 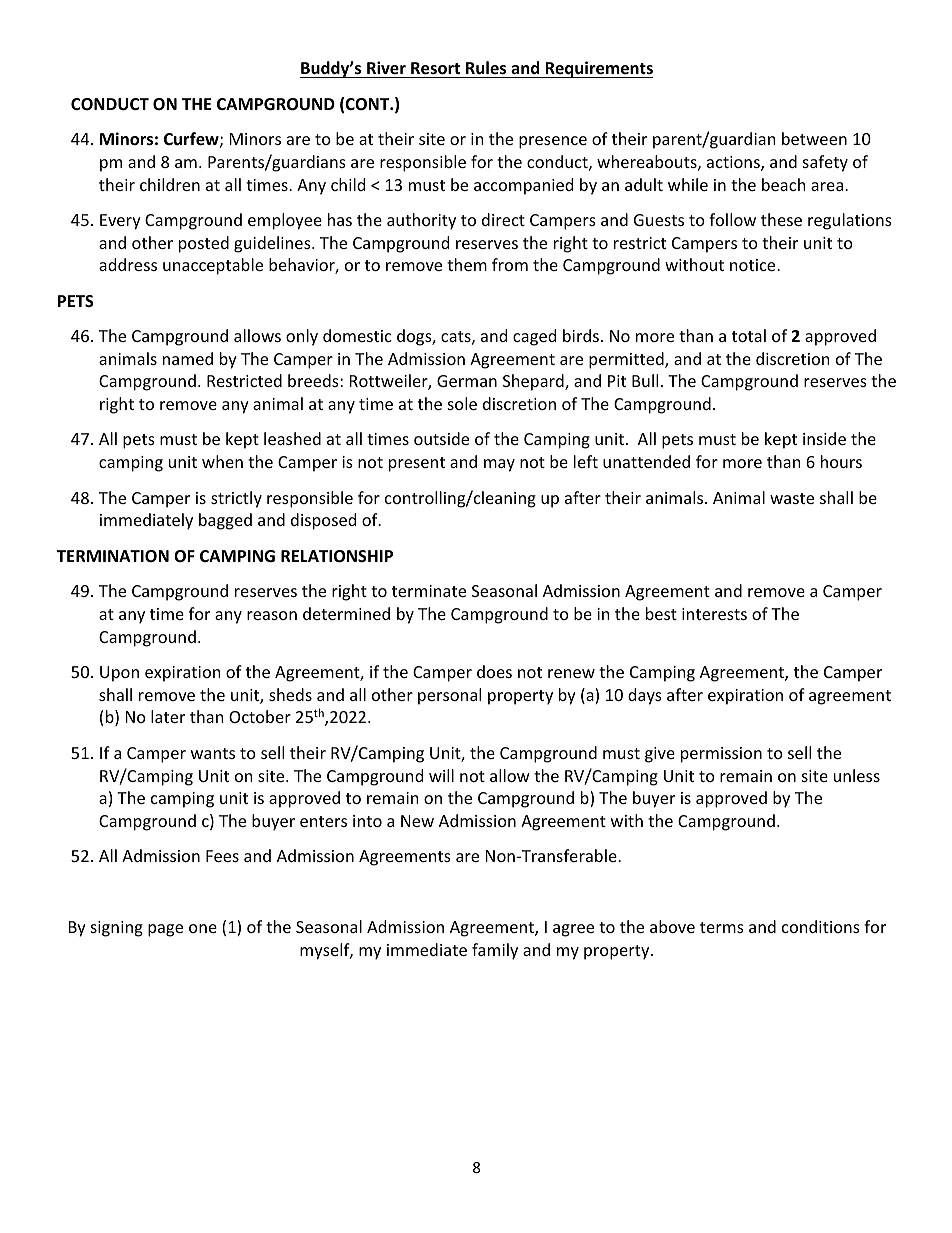 I want to click on family, so click(x=495, y=951).
